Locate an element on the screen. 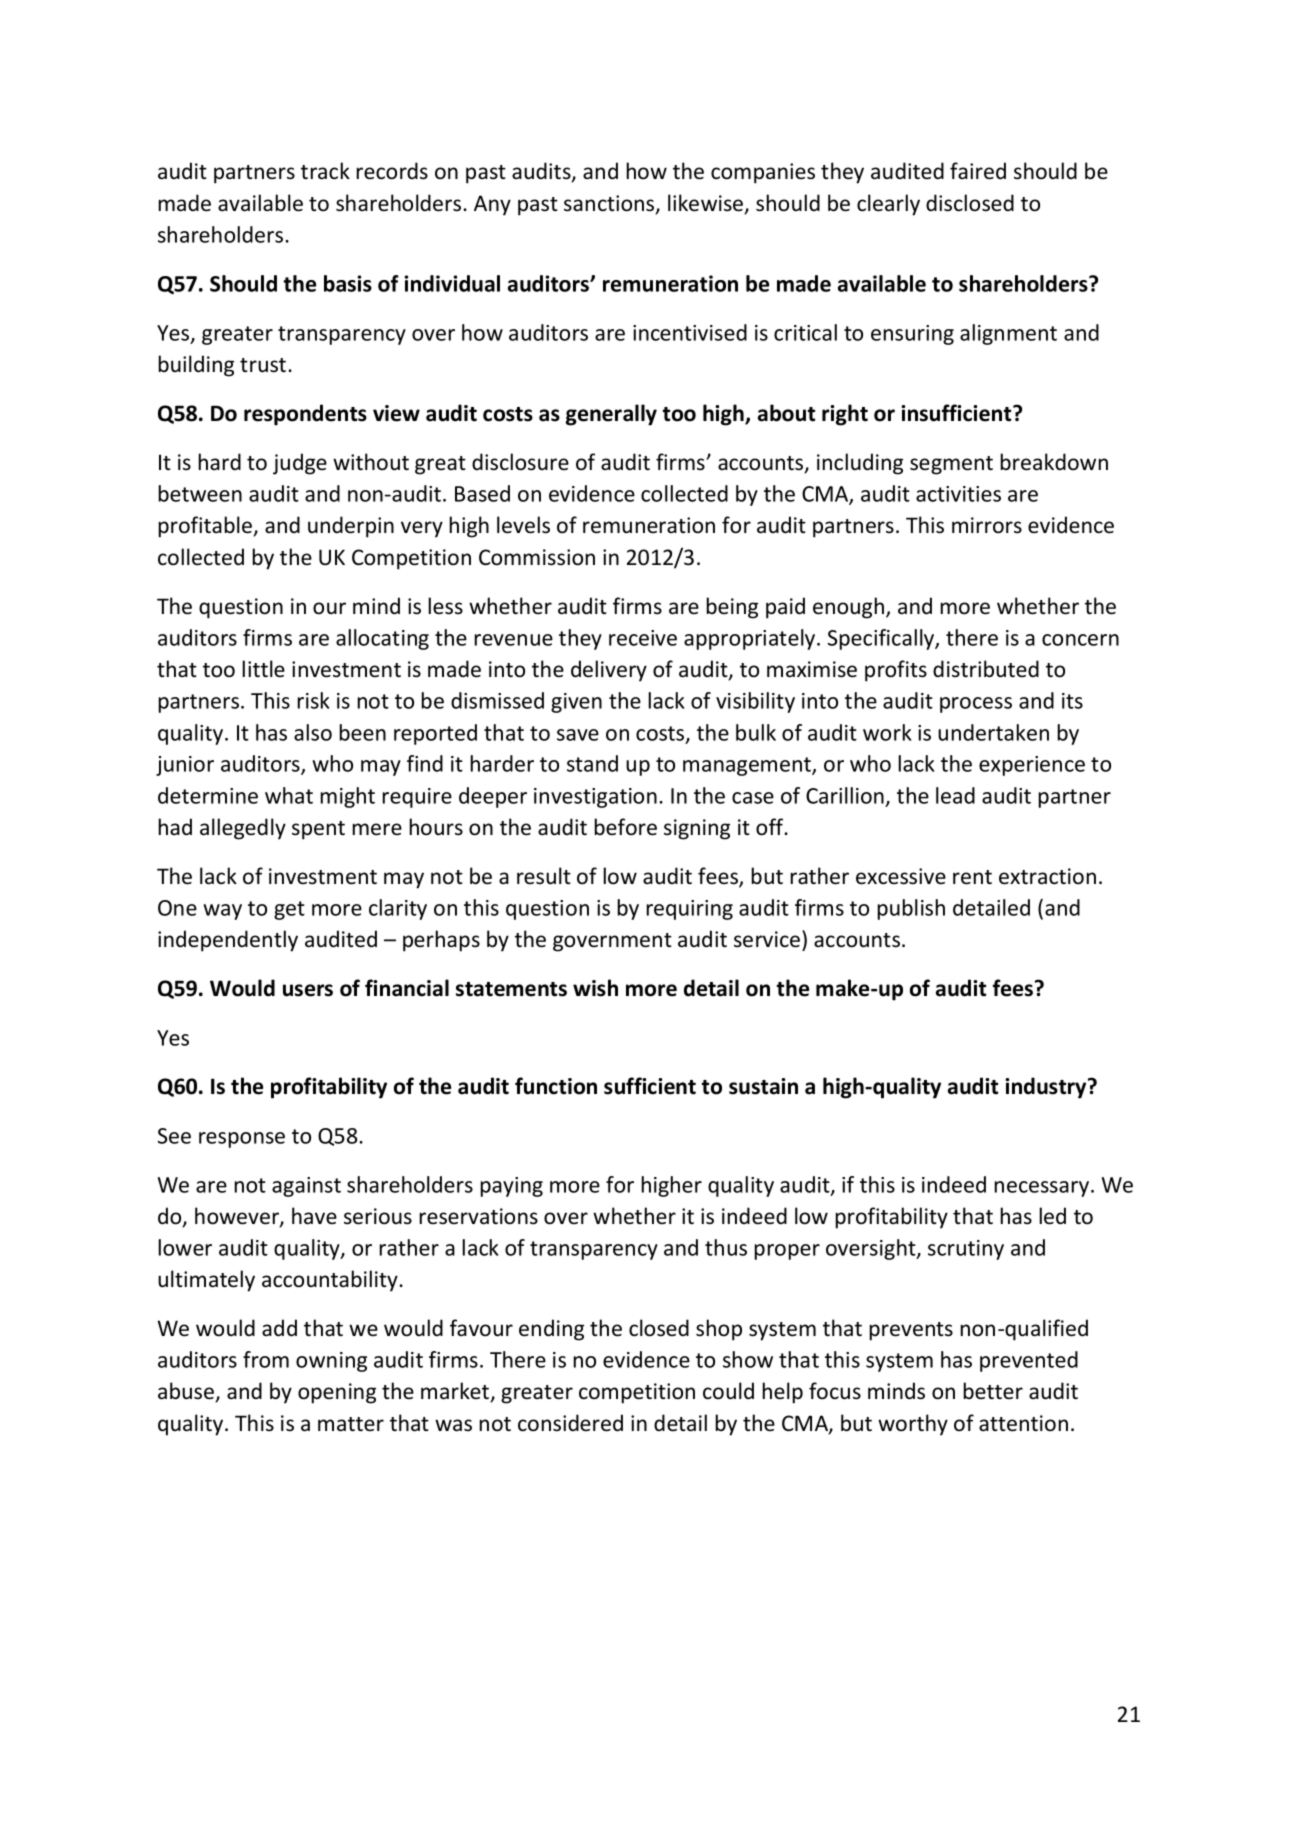  better is located at coordinates (993, 1391).
